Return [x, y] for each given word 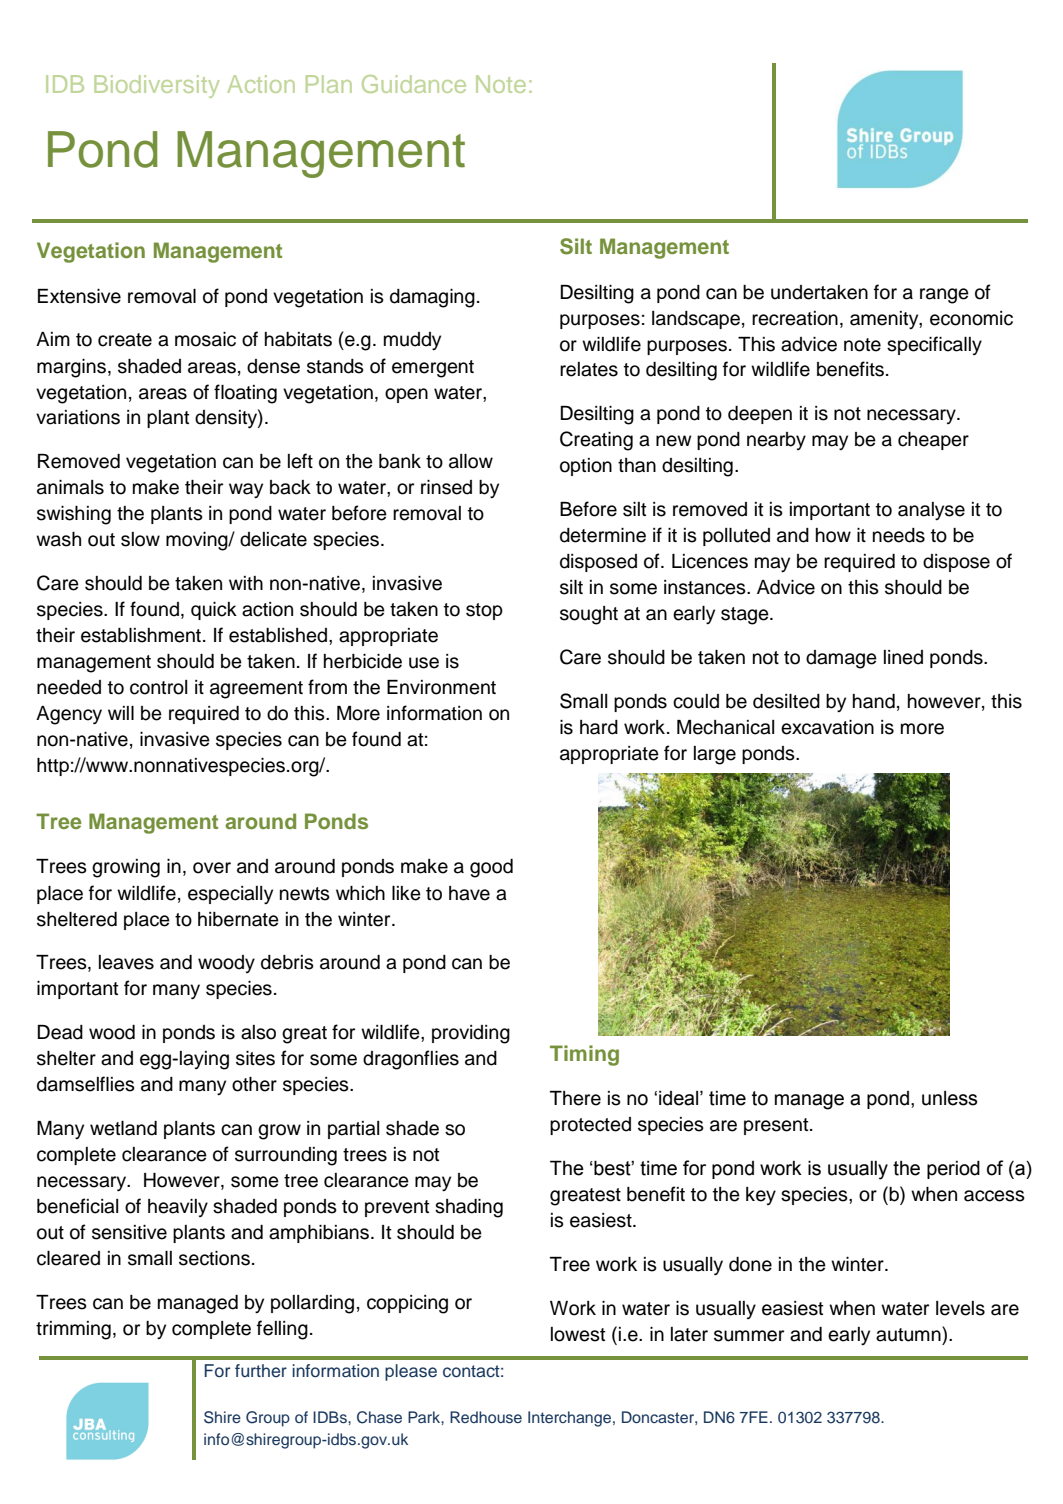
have [469, 893]
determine [603, 535]
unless [949, 1098]
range [944, 296]
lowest [578, 1334]
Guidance [414, 84]
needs [899, 535]
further [261, 1371]
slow [140, 539]
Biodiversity [156, 86]
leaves [126, 962]
